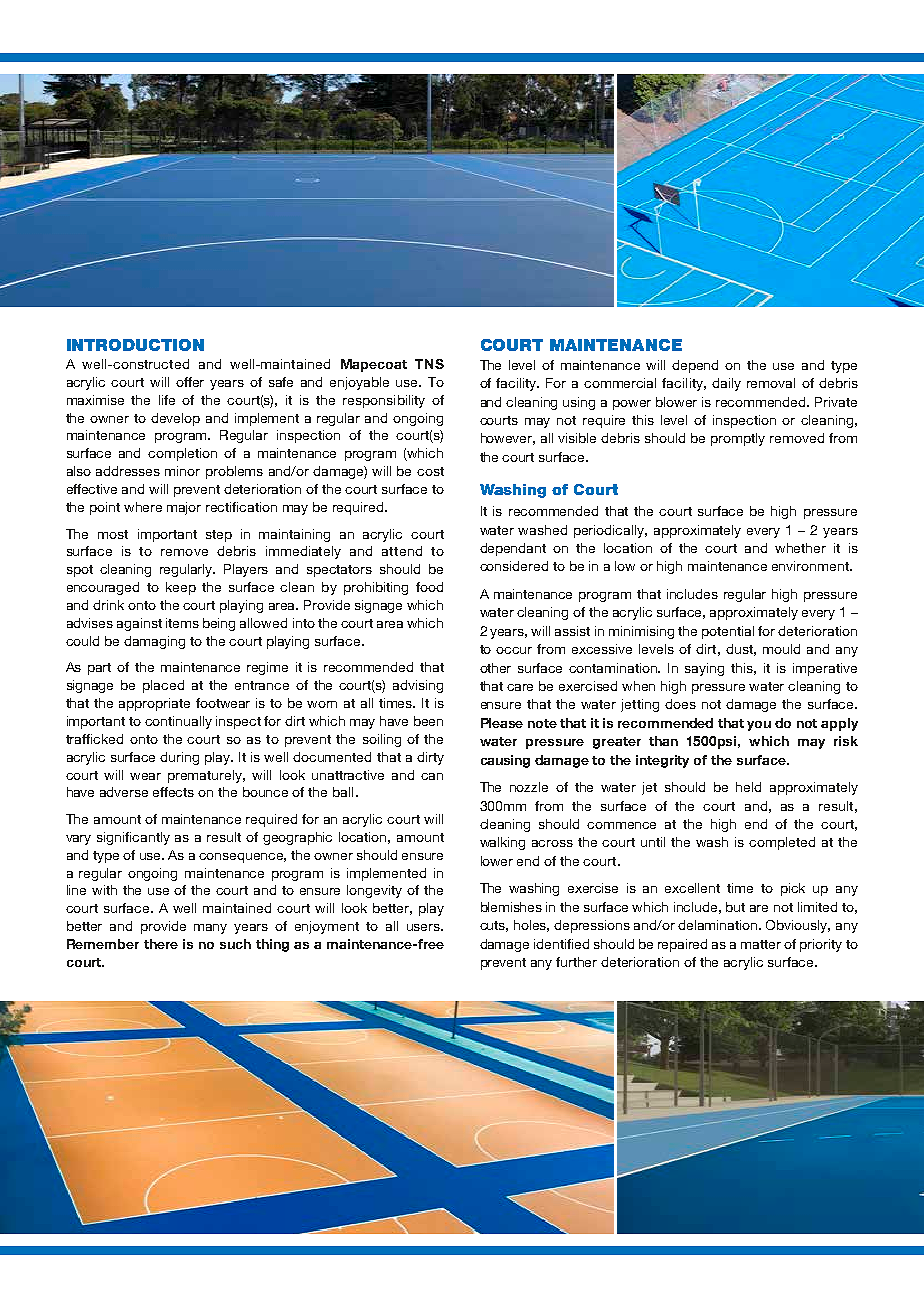 This screenshot has width=924, height=1308. What do you see at coordinates (161, 944) in the screenshot?
I see `there` at bounding box center [161, 944].
